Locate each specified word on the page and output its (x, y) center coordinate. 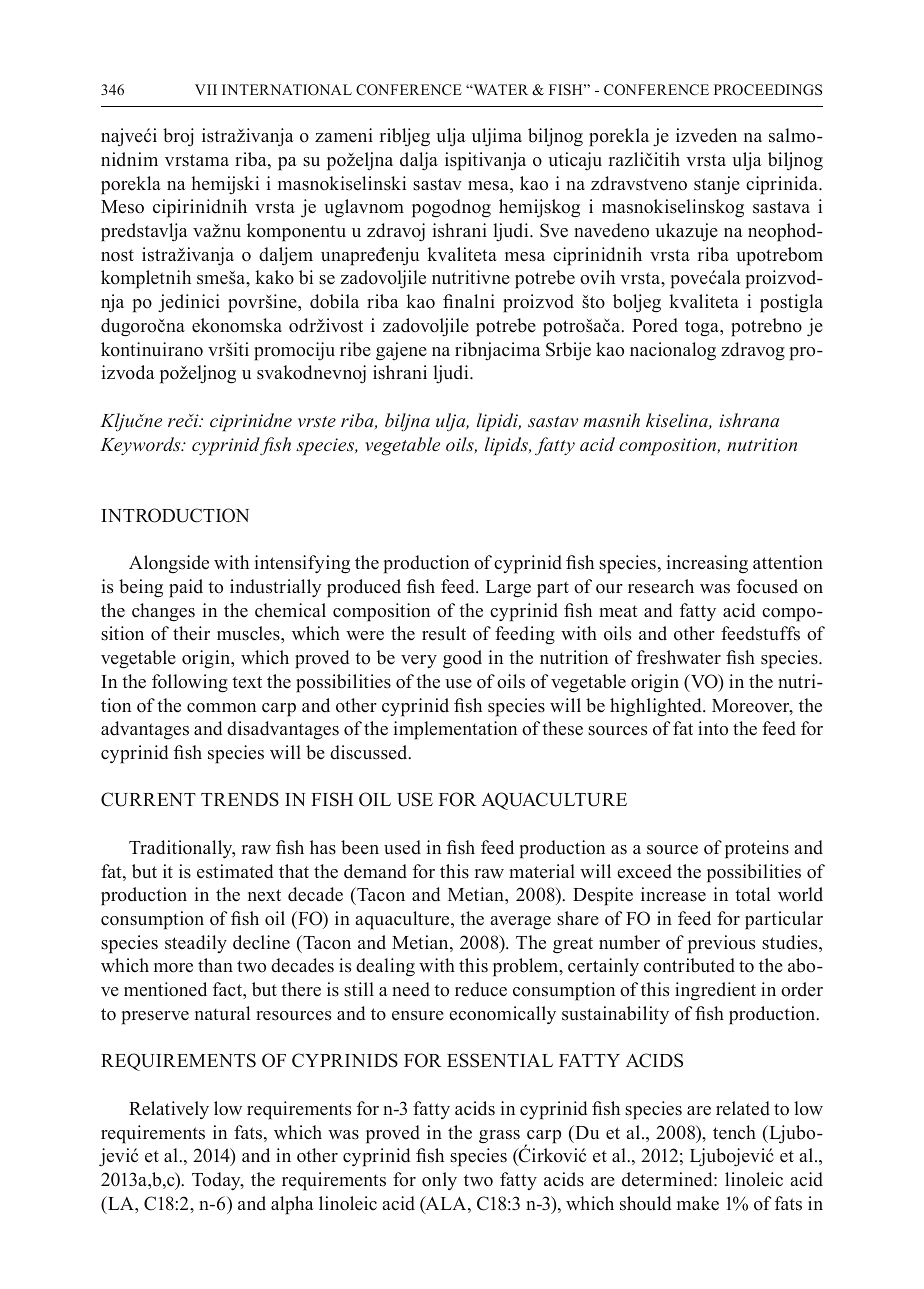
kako (275, 277)
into (713, 728)
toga (703, 328)
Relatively (169, 1110)
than (215, 965)
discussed (370, 752)
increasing (707, 564)
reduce (481, 989)
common (221, 708)
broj (178, 137)
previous (721, 944)
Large (508, 589)
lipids (508, 446)
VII (206, 89)
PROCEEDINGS (768, 90)
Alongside (169, 564)
